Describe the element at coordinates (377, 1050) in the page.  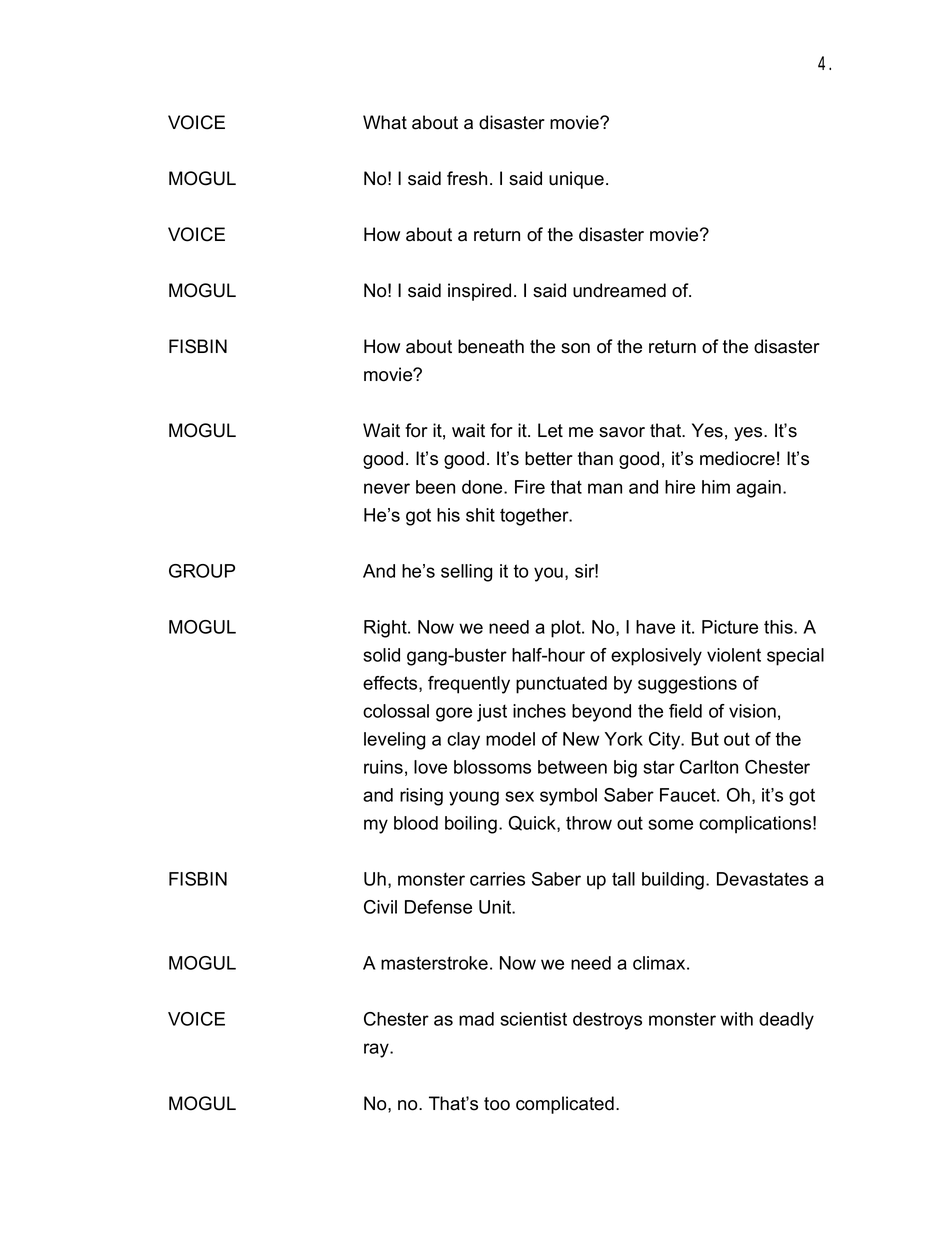
I see `ray` at that location.
